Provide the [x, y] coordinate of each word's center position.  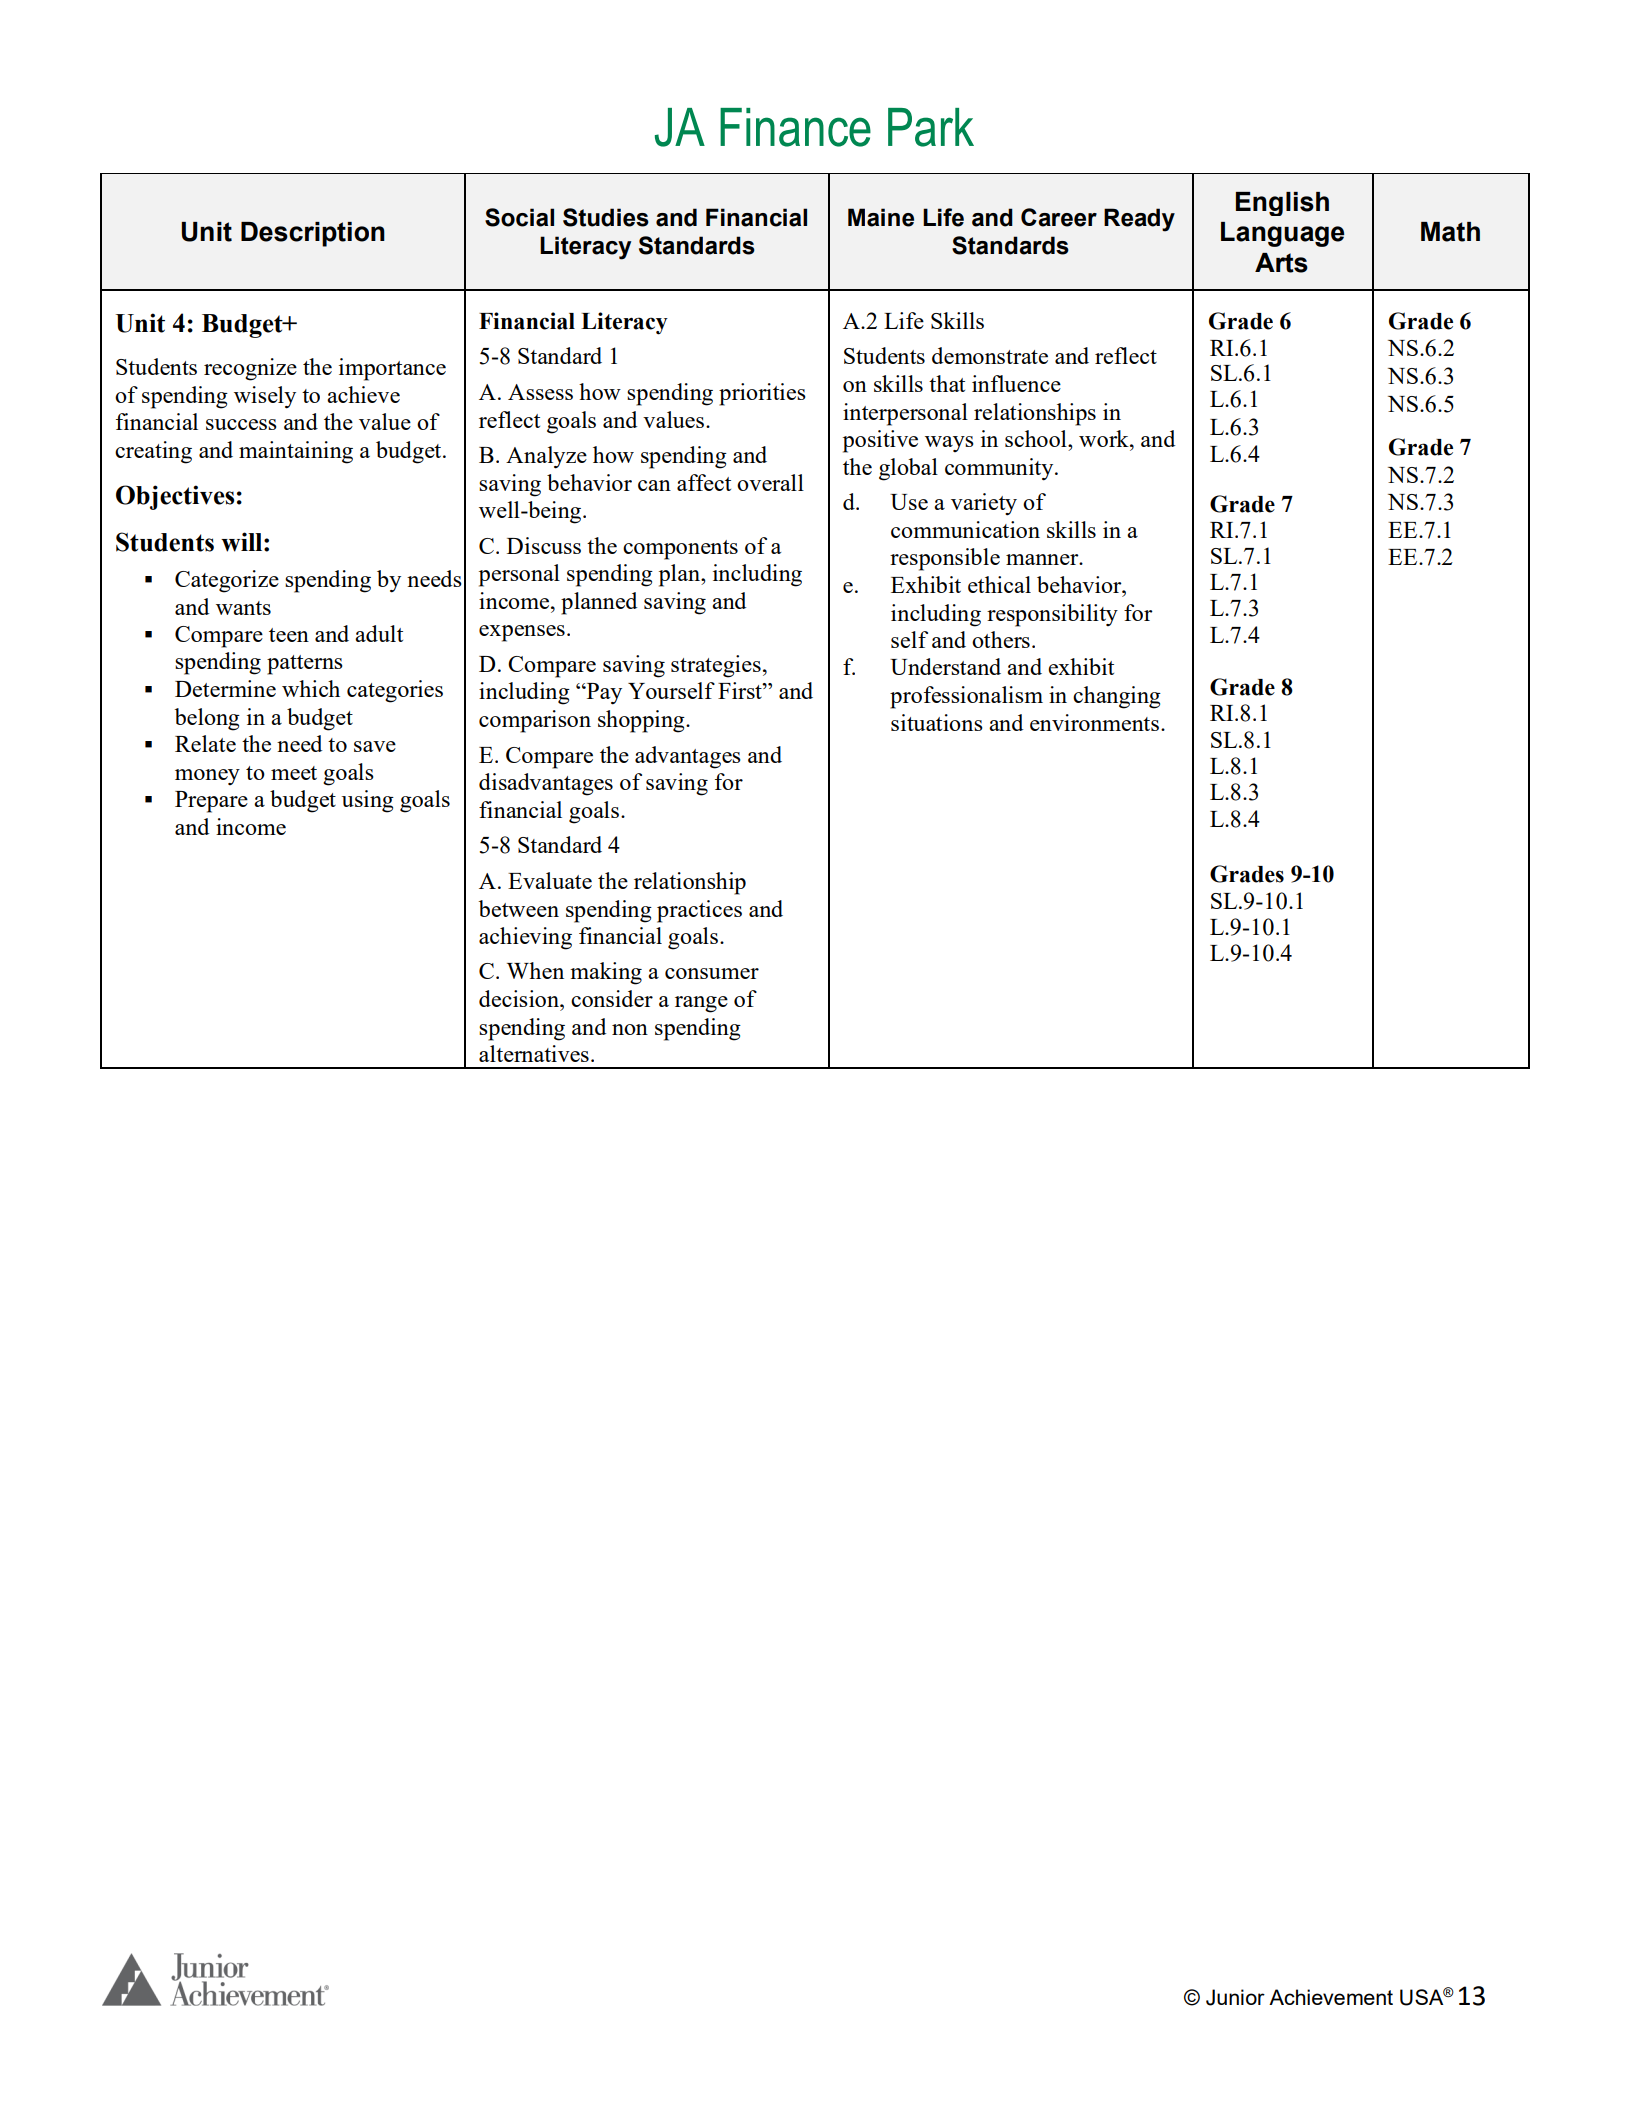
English [1282, 204]
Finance [795, 127]
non [630, 1029]
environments [1096, 722]
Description [313, 234]
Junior [1235, 1997]
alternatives [534, 1053]
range [701, 1004]
